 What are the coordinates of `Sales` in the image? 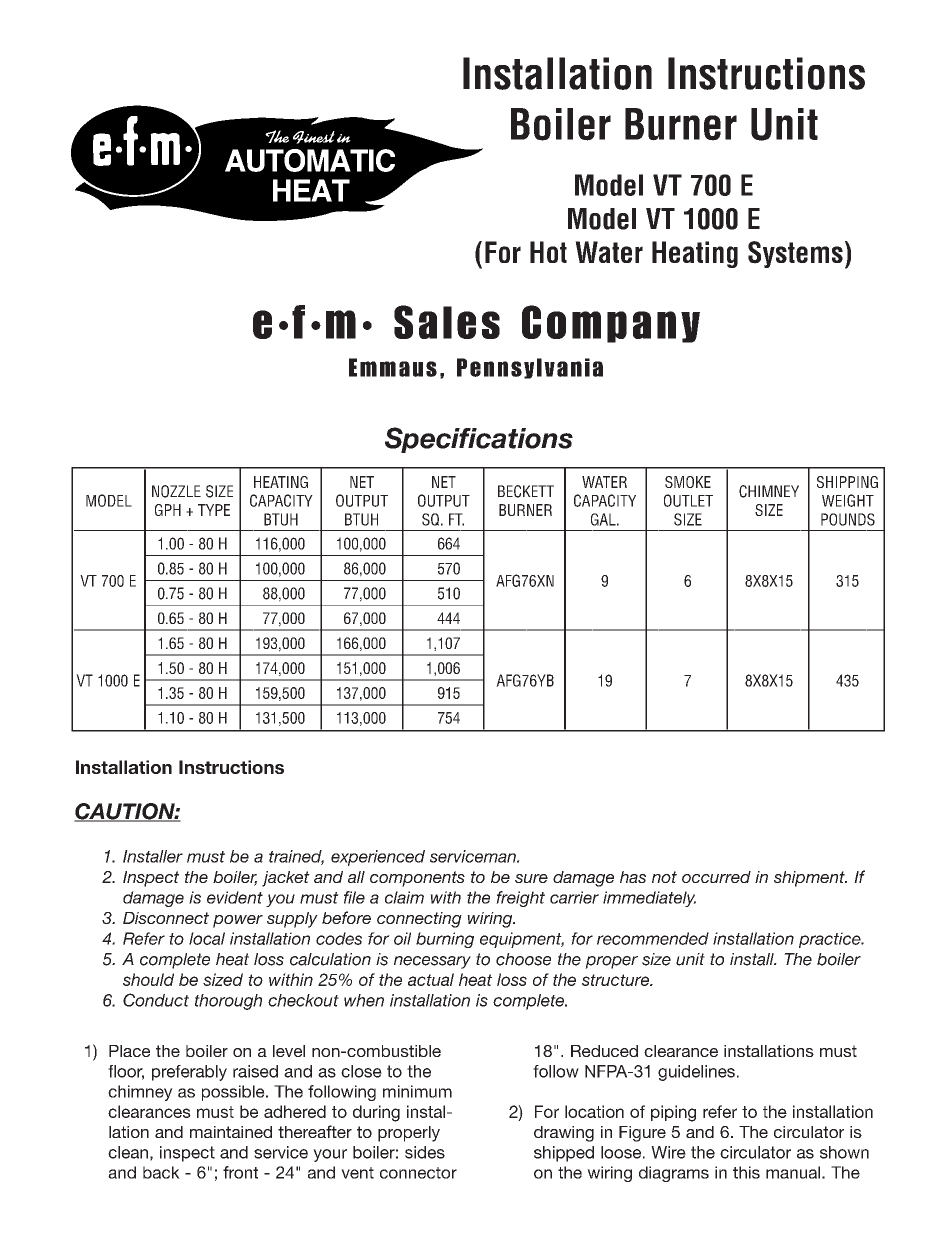 It's located at (447, 322).
